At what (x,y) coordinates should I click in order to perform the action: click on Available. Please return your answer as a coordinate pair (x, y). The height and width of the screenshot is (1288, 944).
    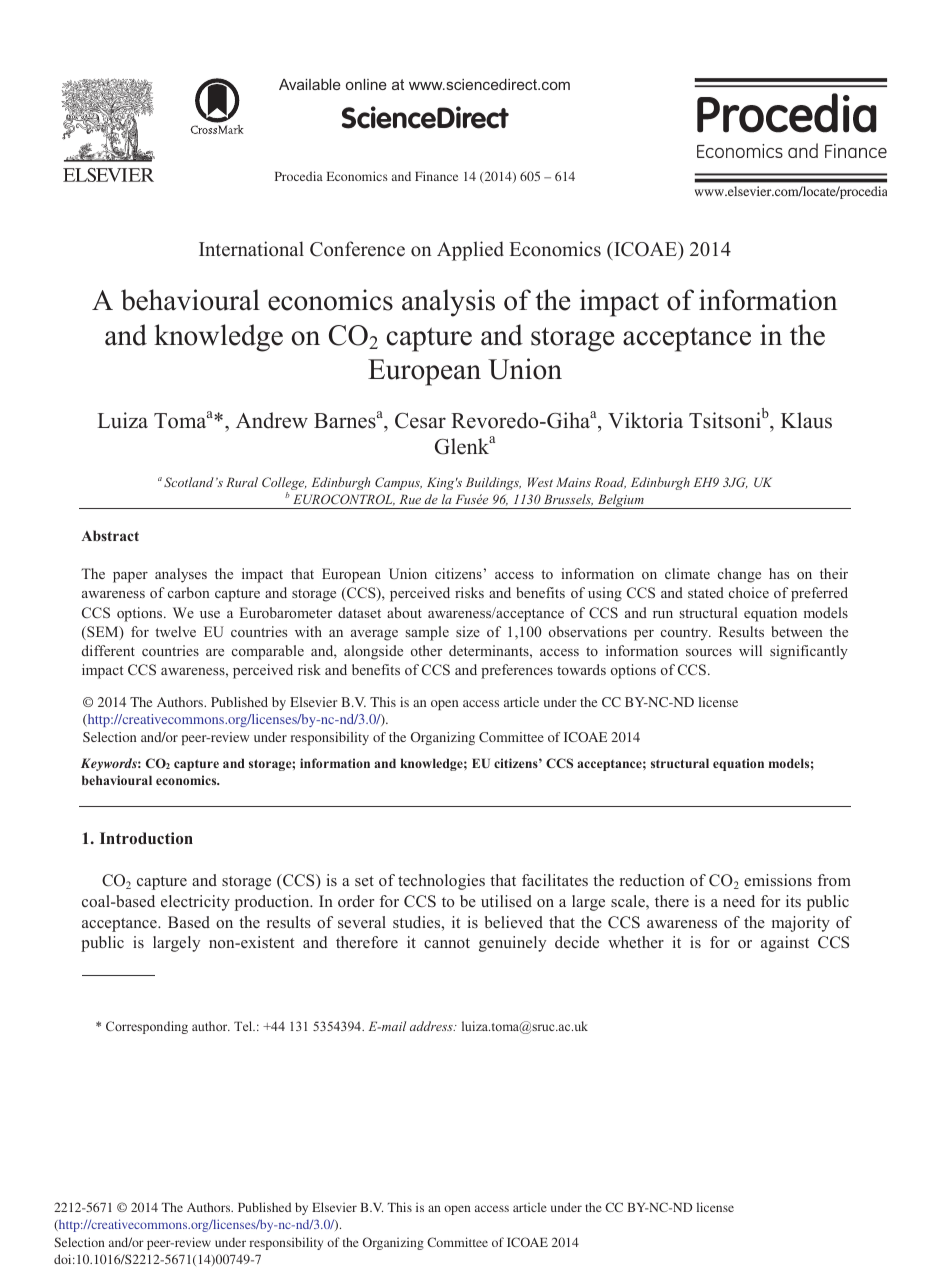
    Looking at the image, I should click on (310, 84).
